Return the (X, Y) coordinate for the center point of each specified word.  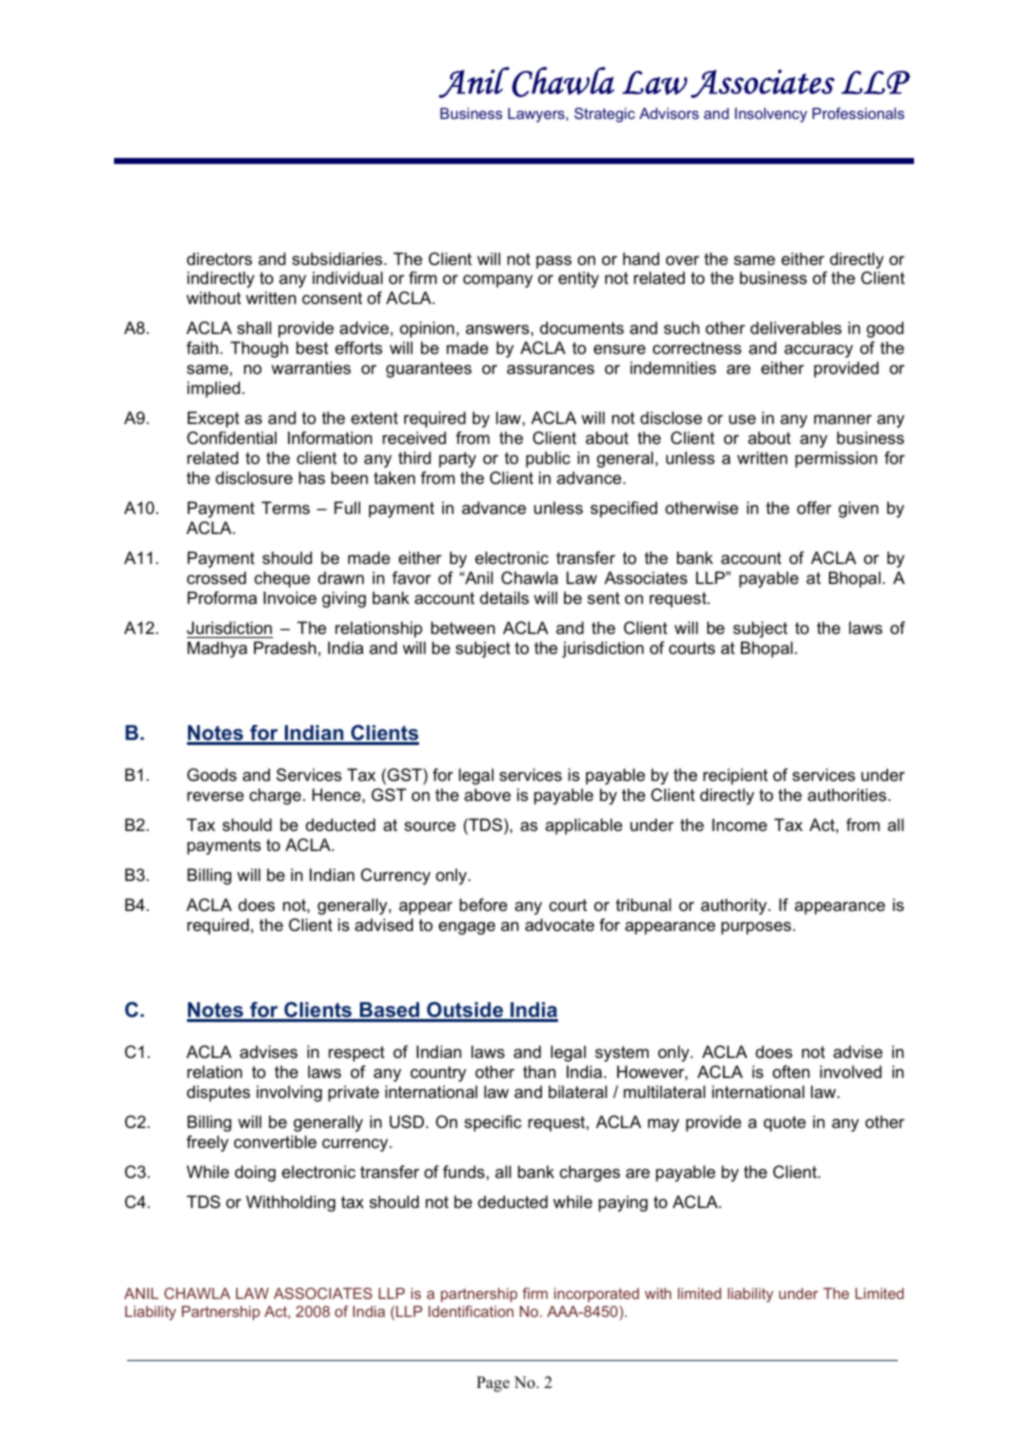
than (539, 1071)
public (548, 459)
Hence (337, 794)
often (791, 1071)
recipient (735, 776)
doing (255, 1173)
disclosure (254, 477)
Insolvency (771, 115)
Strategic (604, 115)
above (487, 794)
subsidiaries (338, 258)
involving (289, 1093)
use (742, 419)
